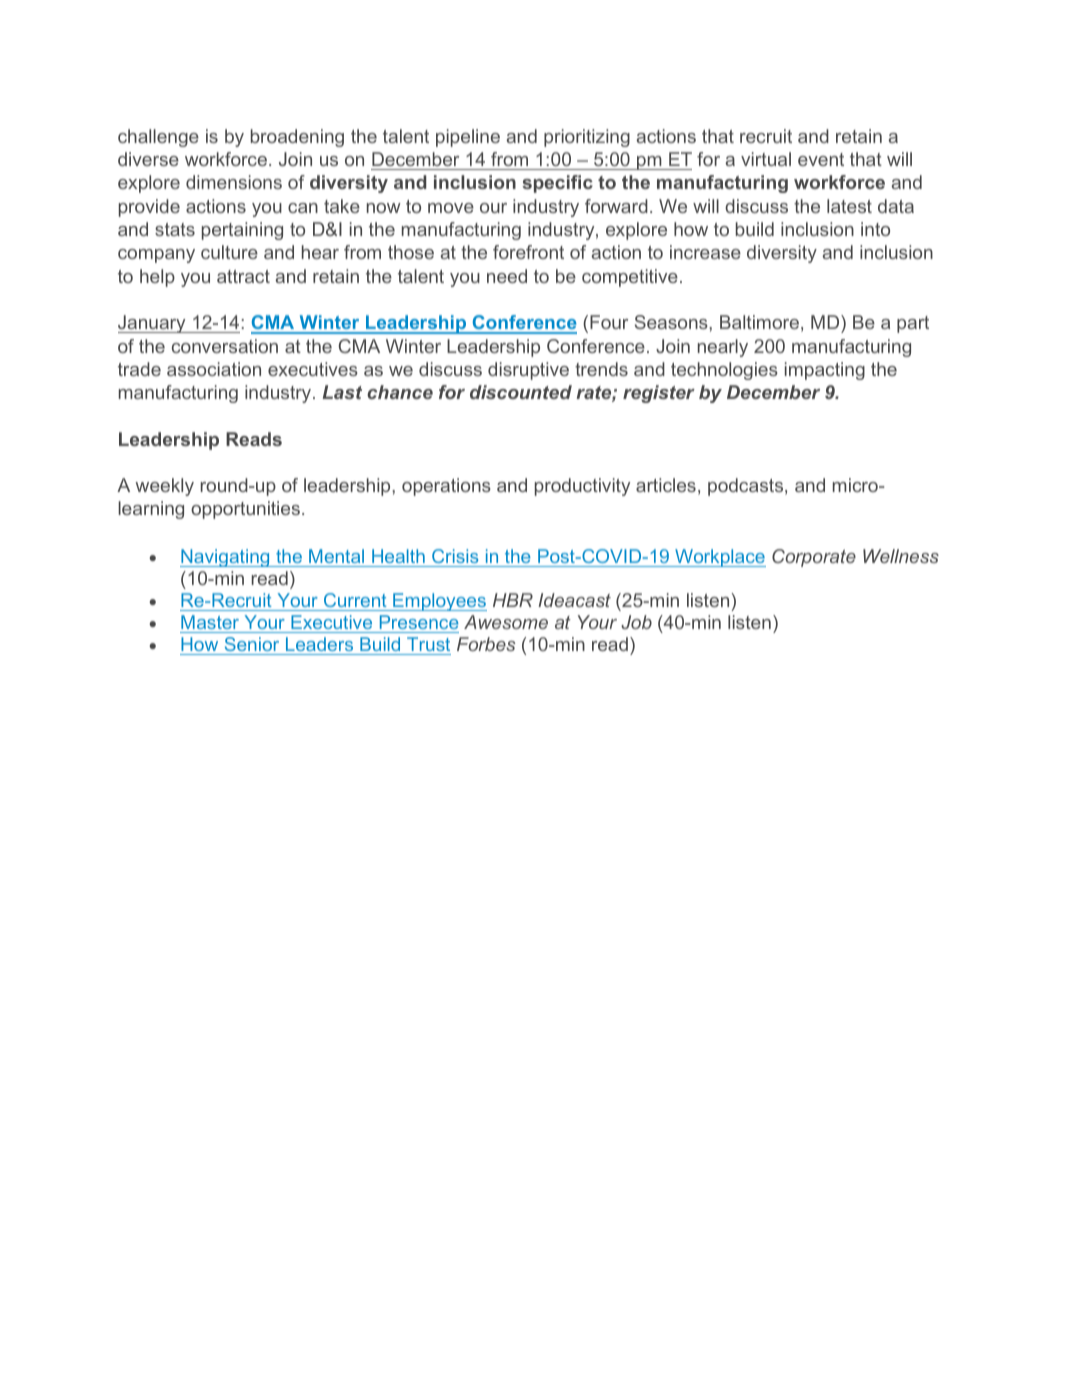 This screenshot has height=1378, width=1065. What do you see at coordinates (666, 485) in the screenshot?
I see `articles` at bounding box center [666, 485].
